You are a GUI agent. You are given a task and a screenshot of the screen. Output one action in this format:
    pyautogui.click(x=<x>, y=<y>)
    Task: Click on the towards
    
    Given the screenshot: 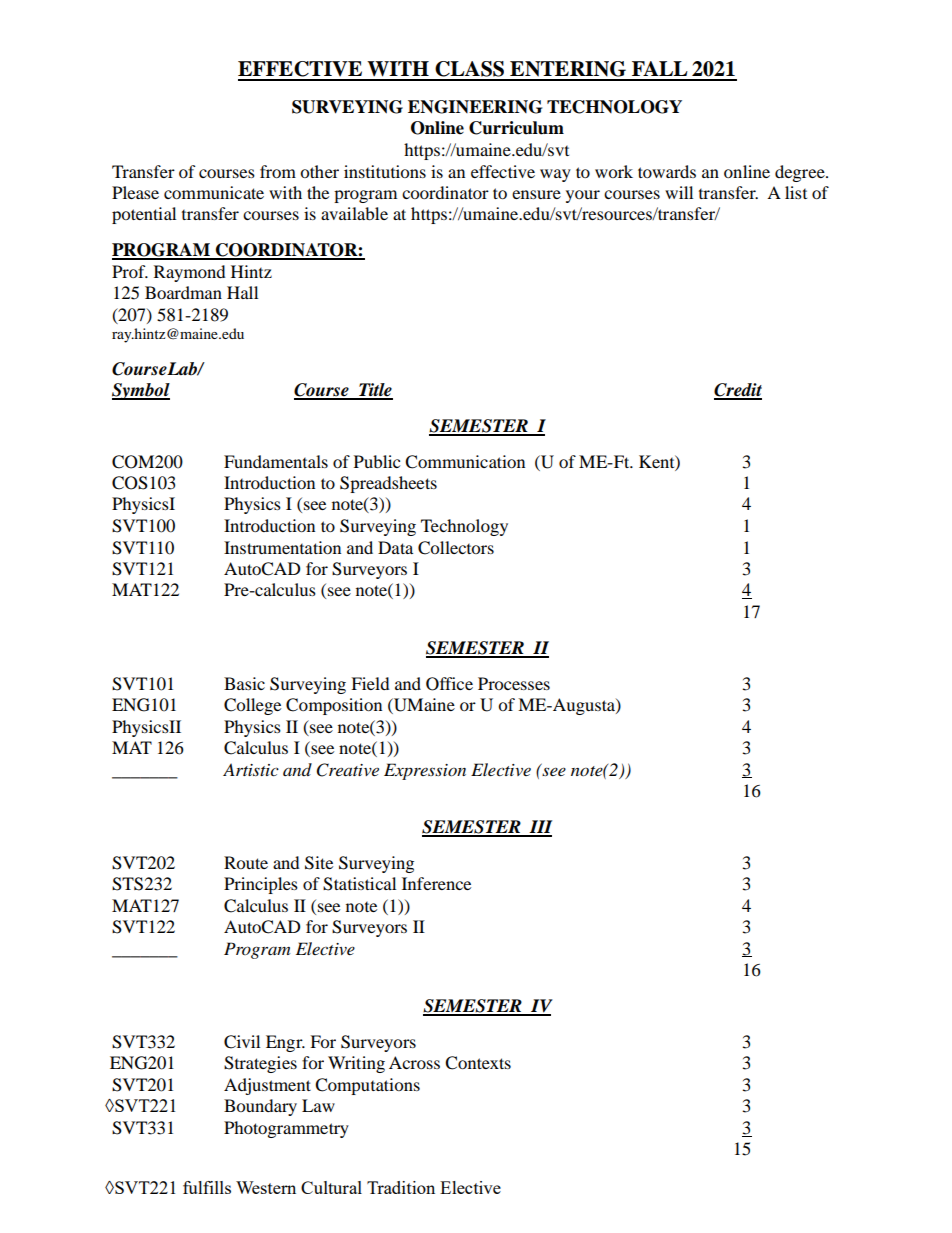 What is the action you would take?
    pyautogui.click(x=667, y=171)
